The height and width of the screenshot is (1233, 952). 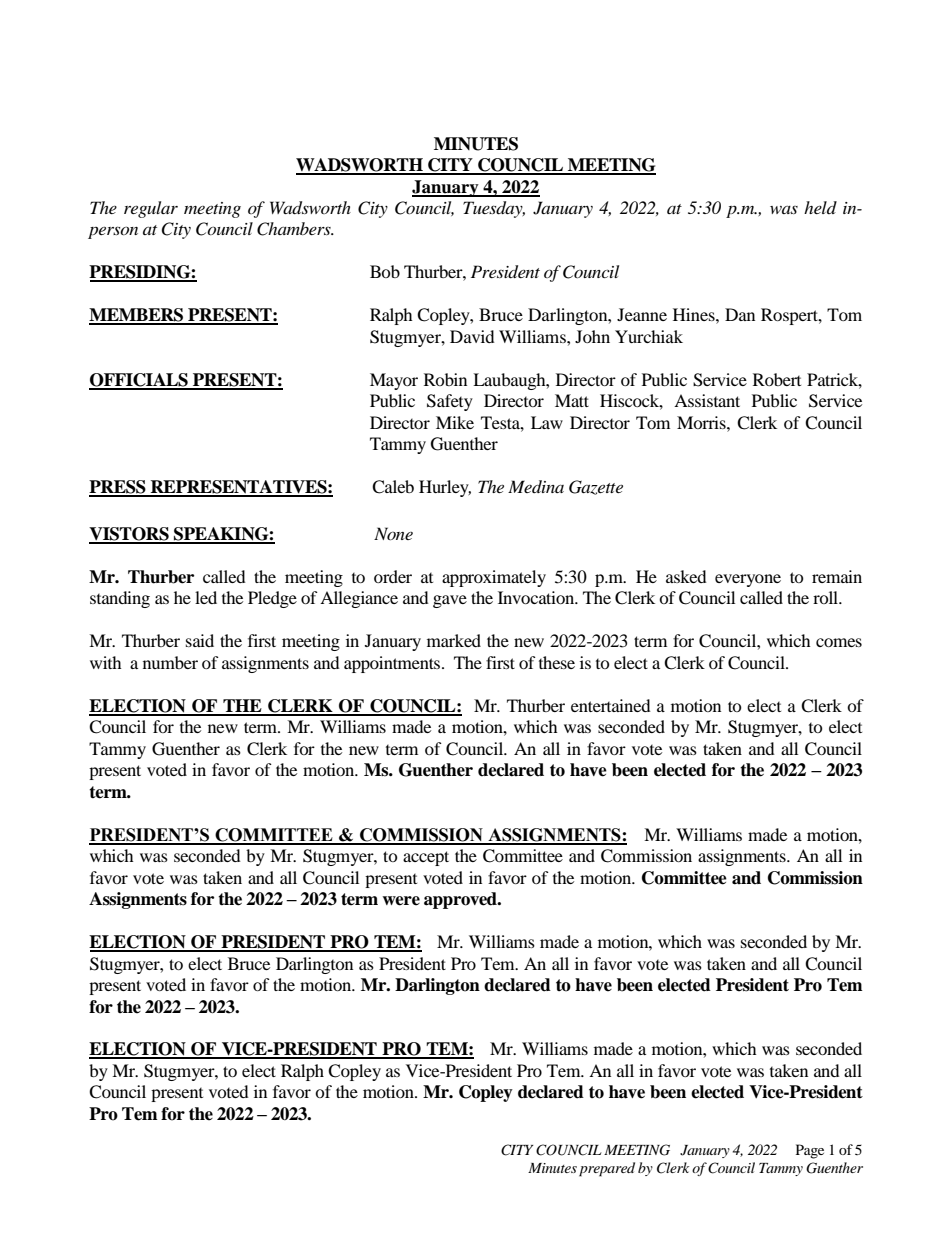 I want to click on entertained, so click(x=611, y=705).
